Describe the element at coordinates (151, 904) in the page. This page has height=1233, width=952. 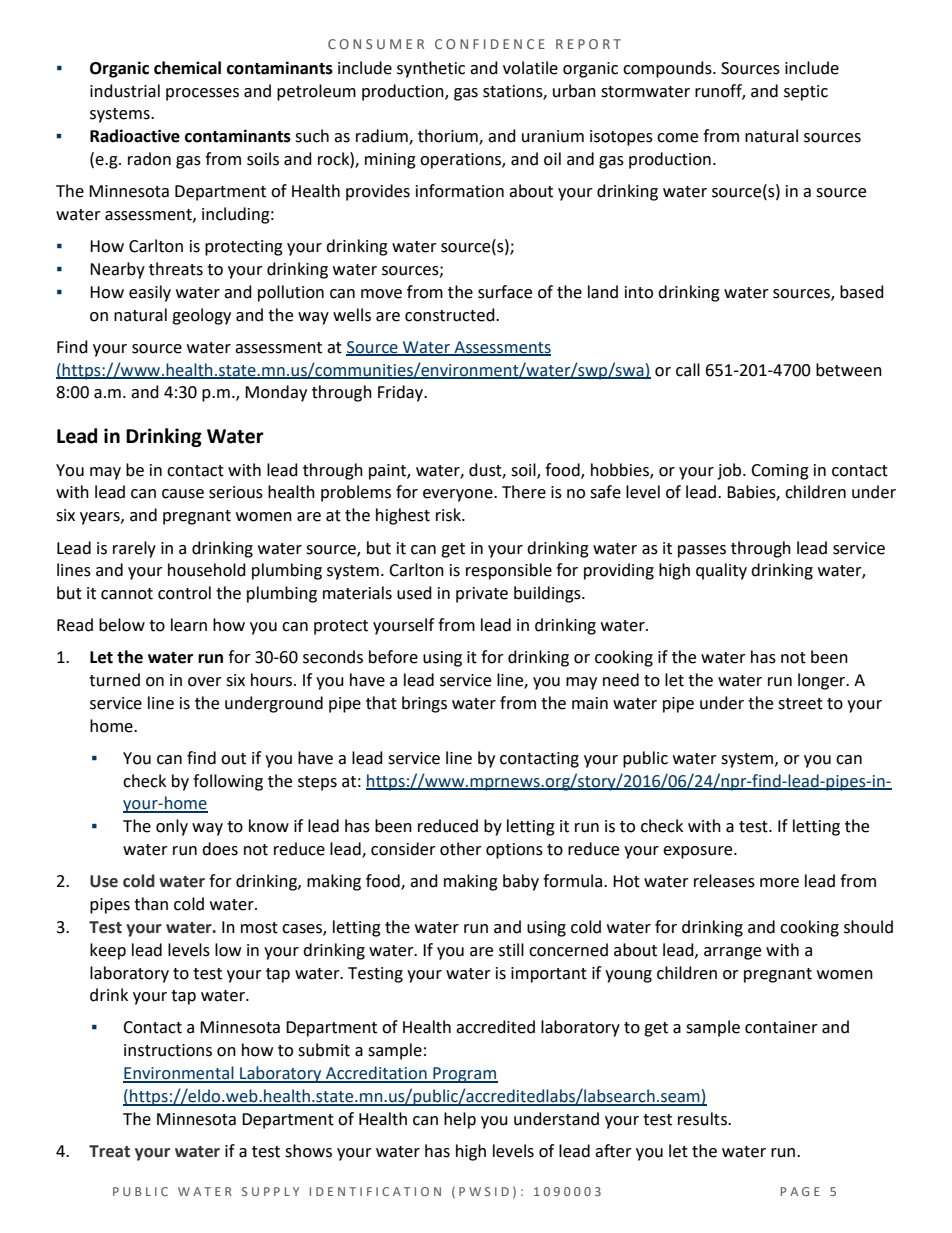
I see `than` at that location.
